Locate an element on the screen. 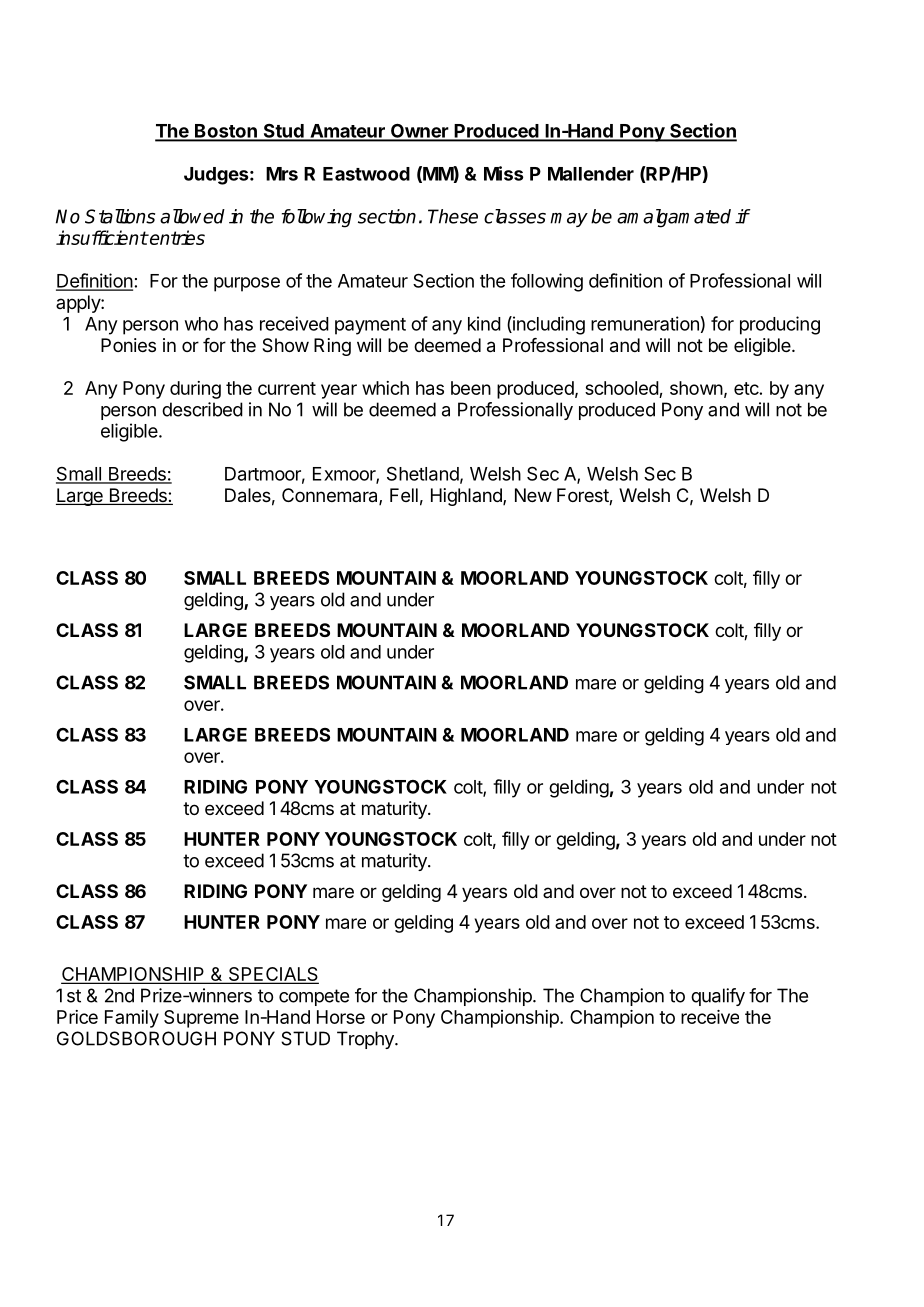 Image resolution: width=924 pixels, height=1307 pixels. Highland is located at coordinates (467, 497).
